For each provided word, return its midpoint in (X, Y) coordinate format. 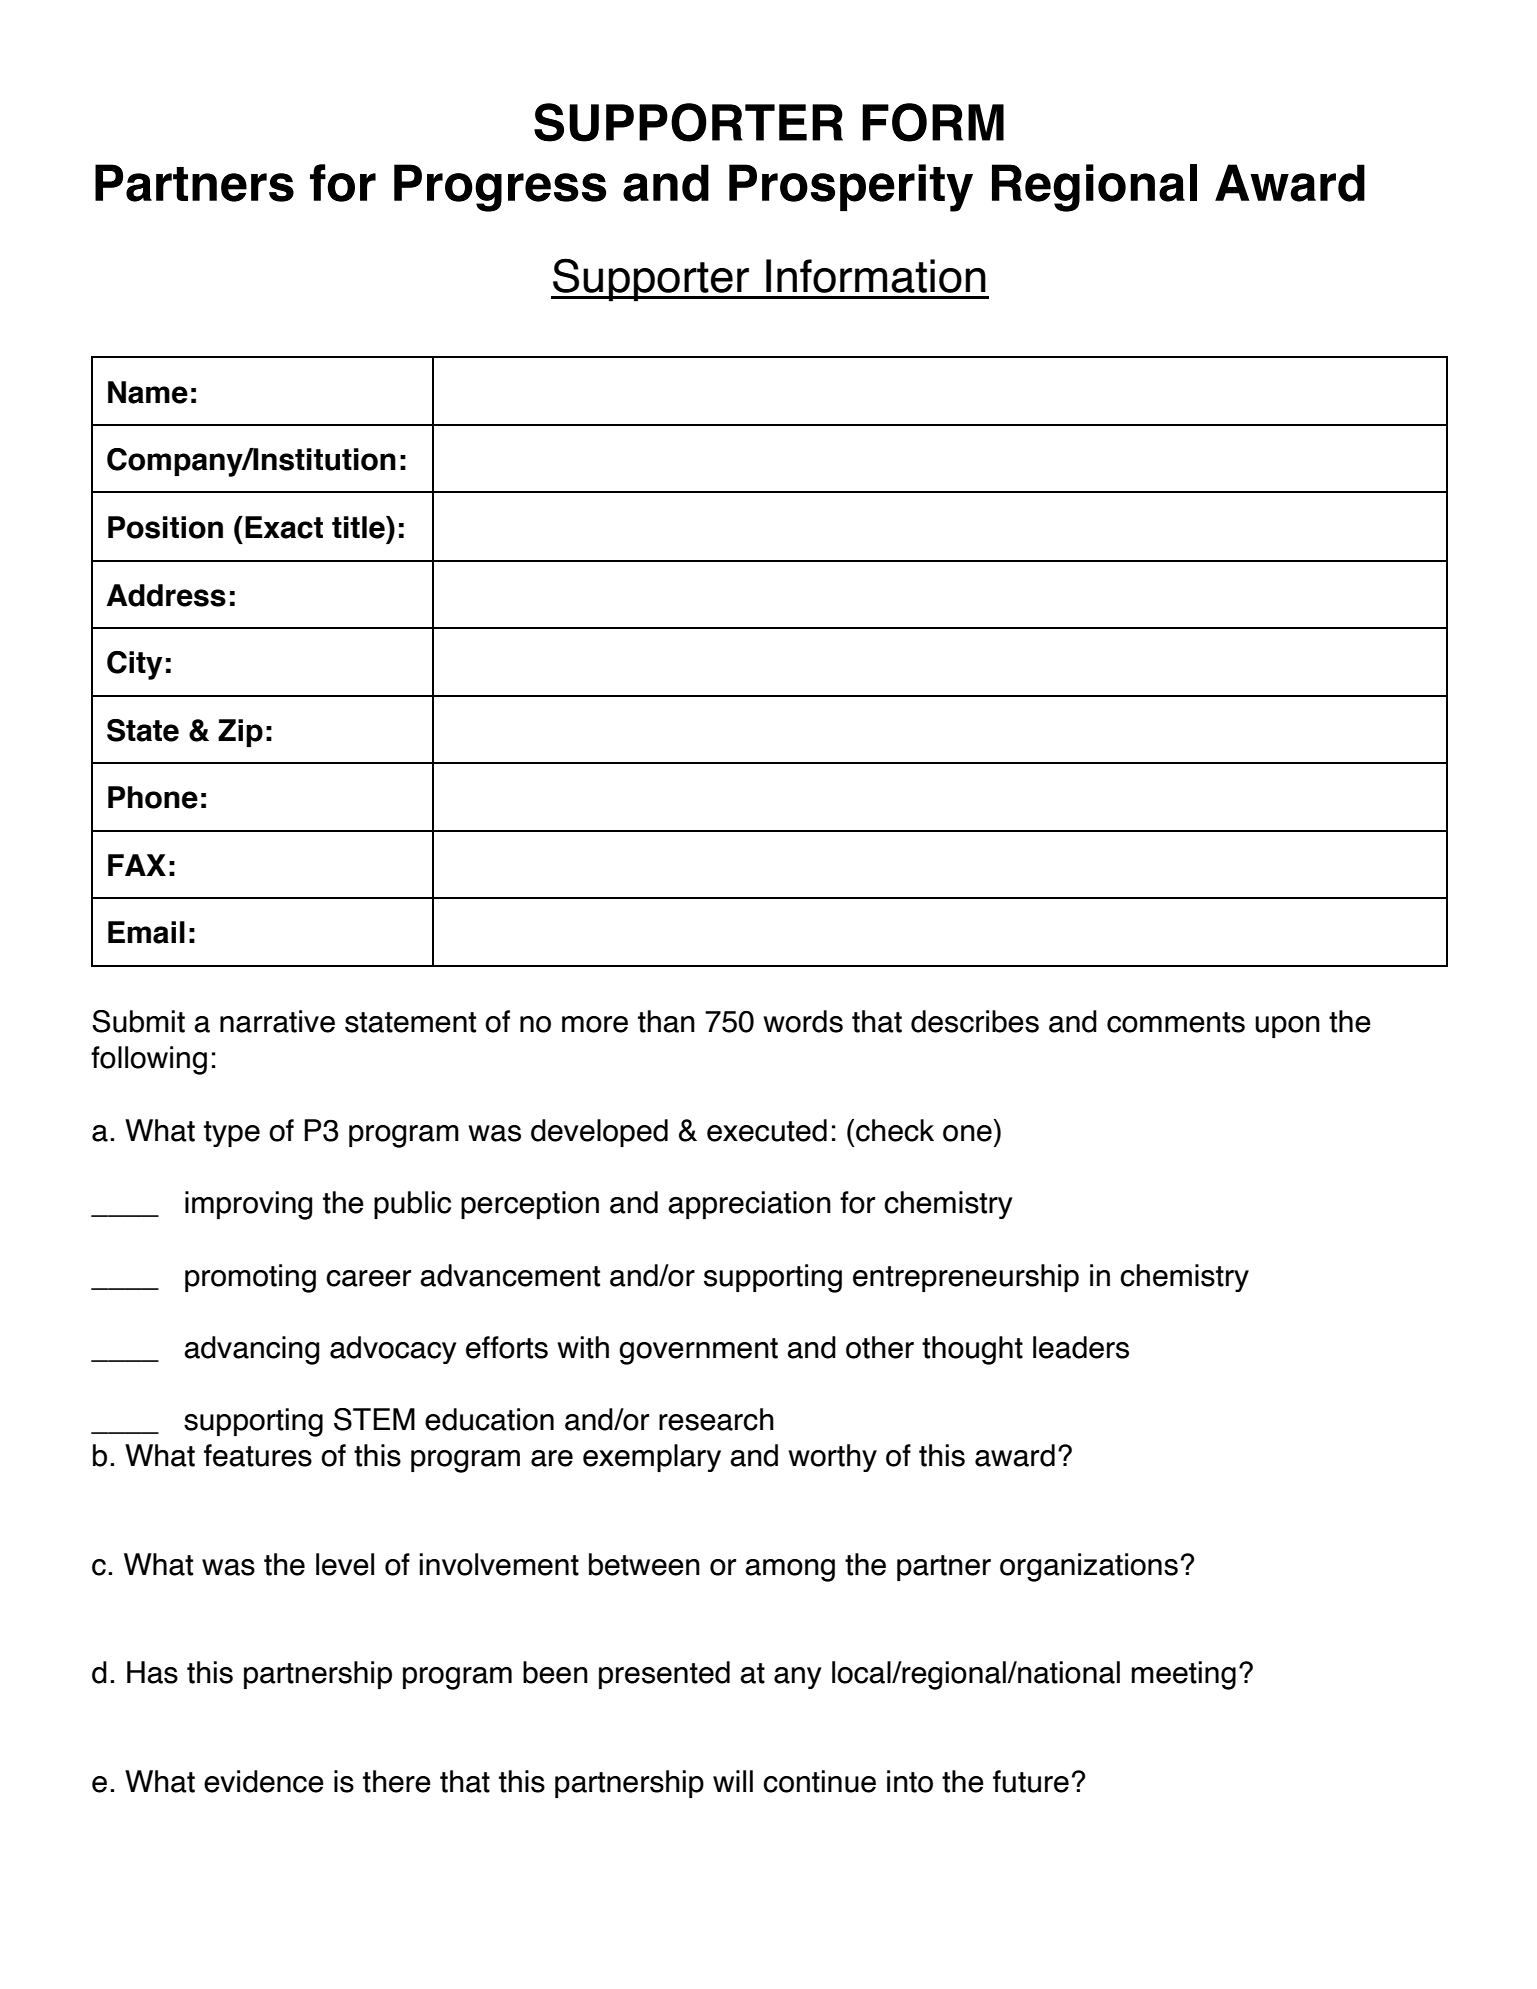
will (733, 1781)
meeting (1184, 1675)
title (359, 527)
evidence (264, 1781)
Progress (500, 188)
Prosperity (851, 188)
